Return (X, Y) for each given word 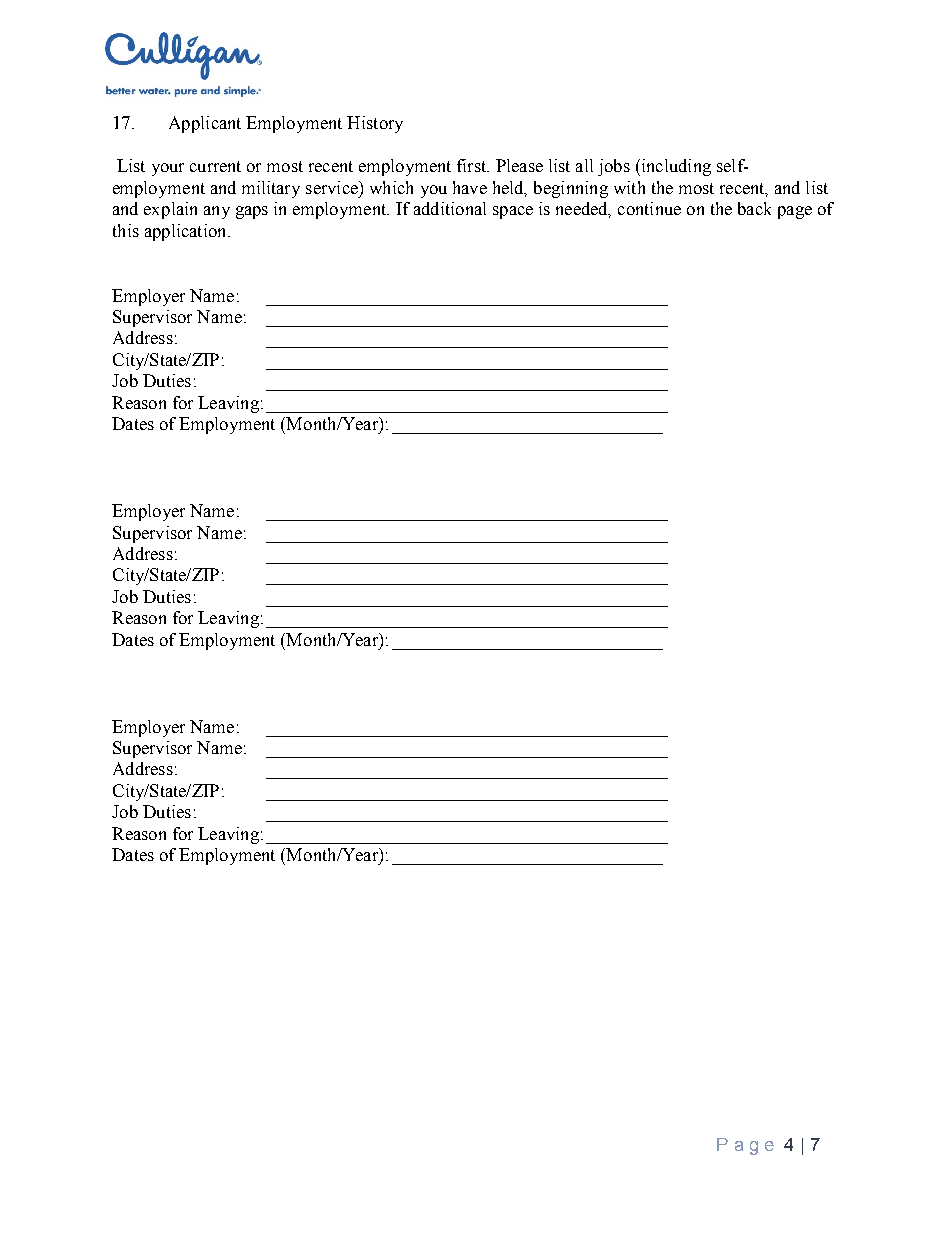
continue (649, 208)
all (584, 165)
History (375, 124)
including (675, 167)
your (168, 169)
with (629, 187)
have (470, 187)
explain (170, 210)
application (187, 232)
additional (450, 208)
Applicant (205, 124)
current (215, 166)
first (473, 165)
